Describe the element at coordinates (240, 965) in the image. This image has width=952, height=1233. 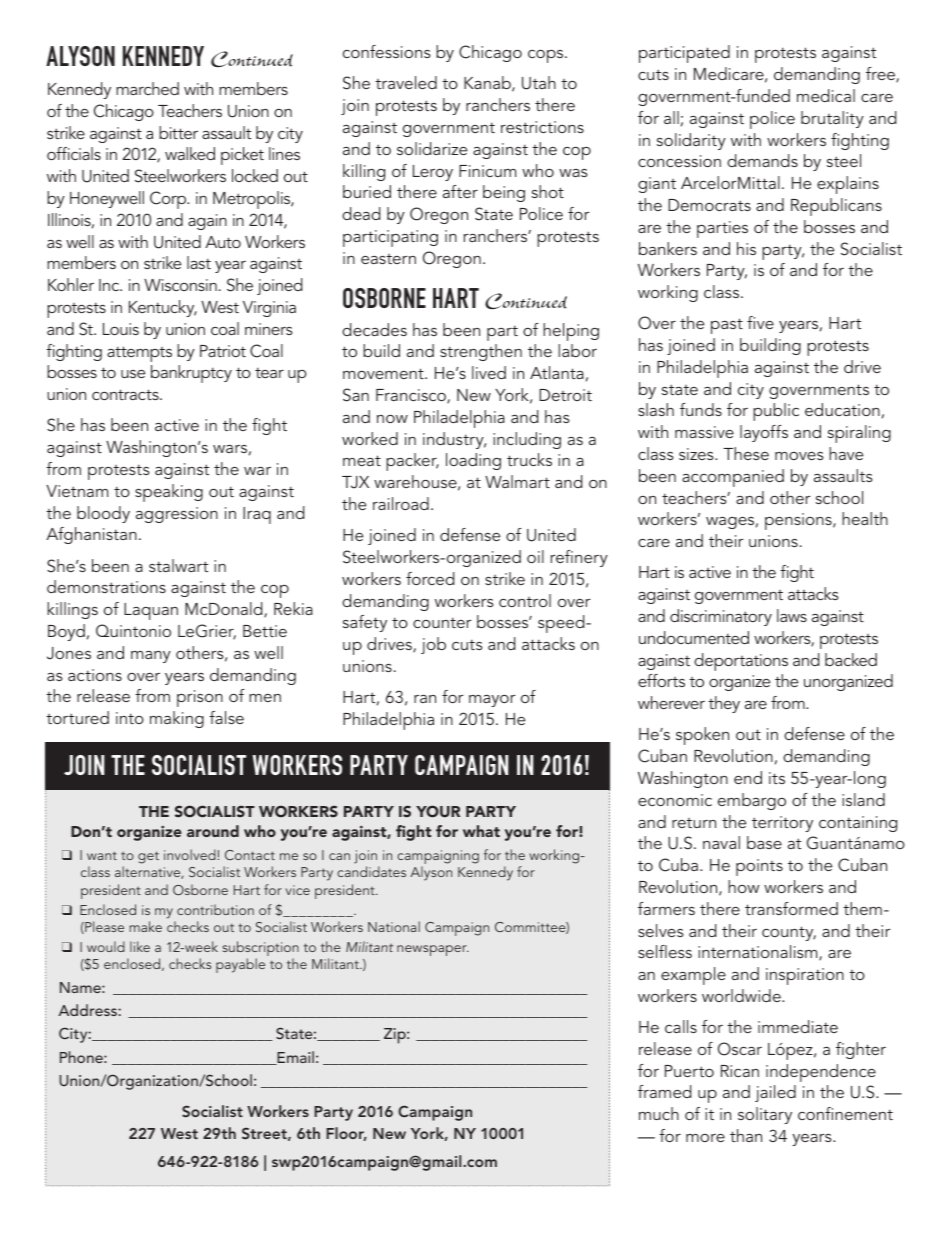
I see `payable` at that location.
